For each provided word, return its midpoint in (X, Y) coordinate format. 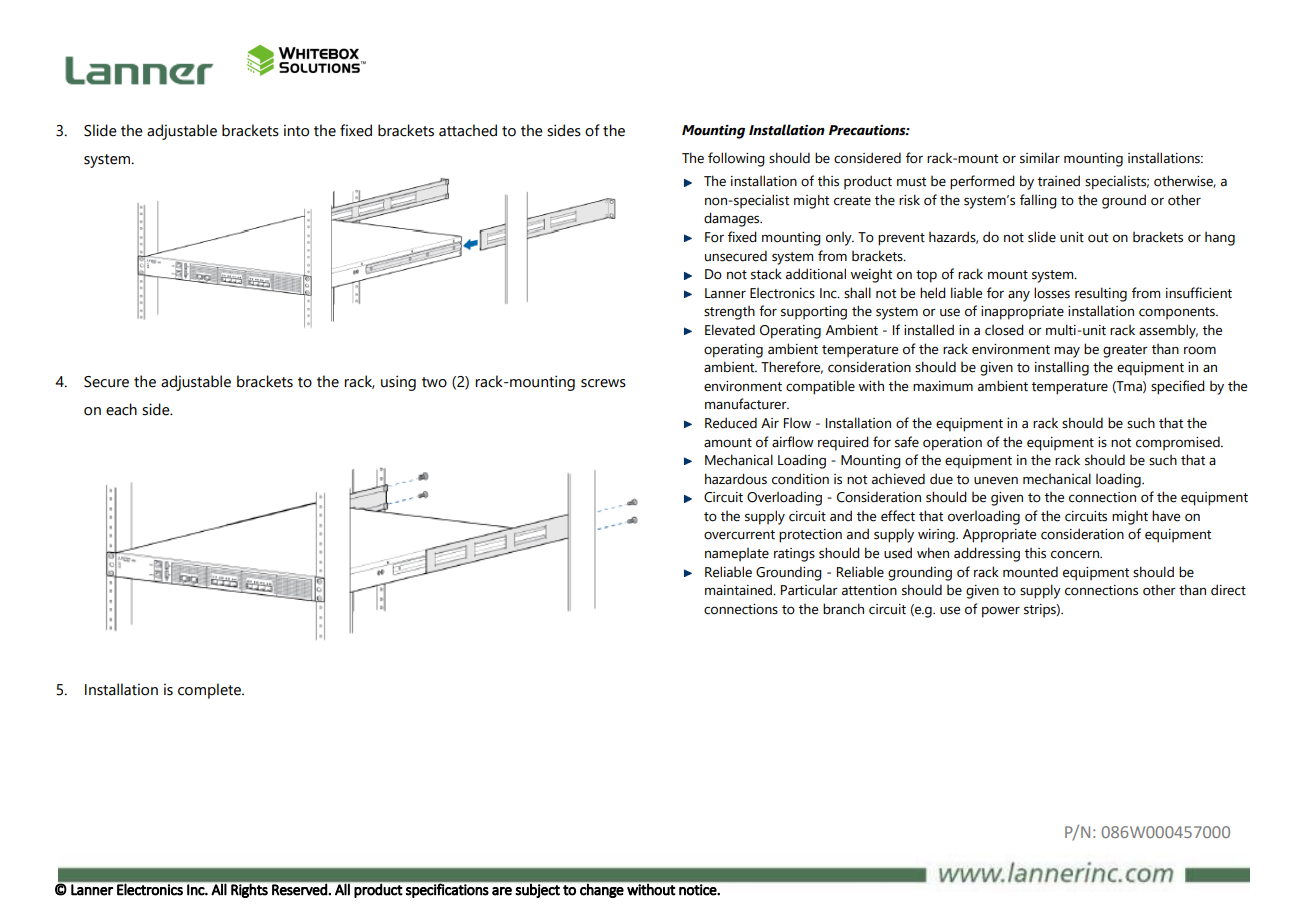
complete (210, 691)
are (502, 891)
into (296, 130)
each (121, 409)
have (1166, 516)
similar (1040, 158)
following (736, 159)
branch (843, 609)
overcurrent (739, 535)
